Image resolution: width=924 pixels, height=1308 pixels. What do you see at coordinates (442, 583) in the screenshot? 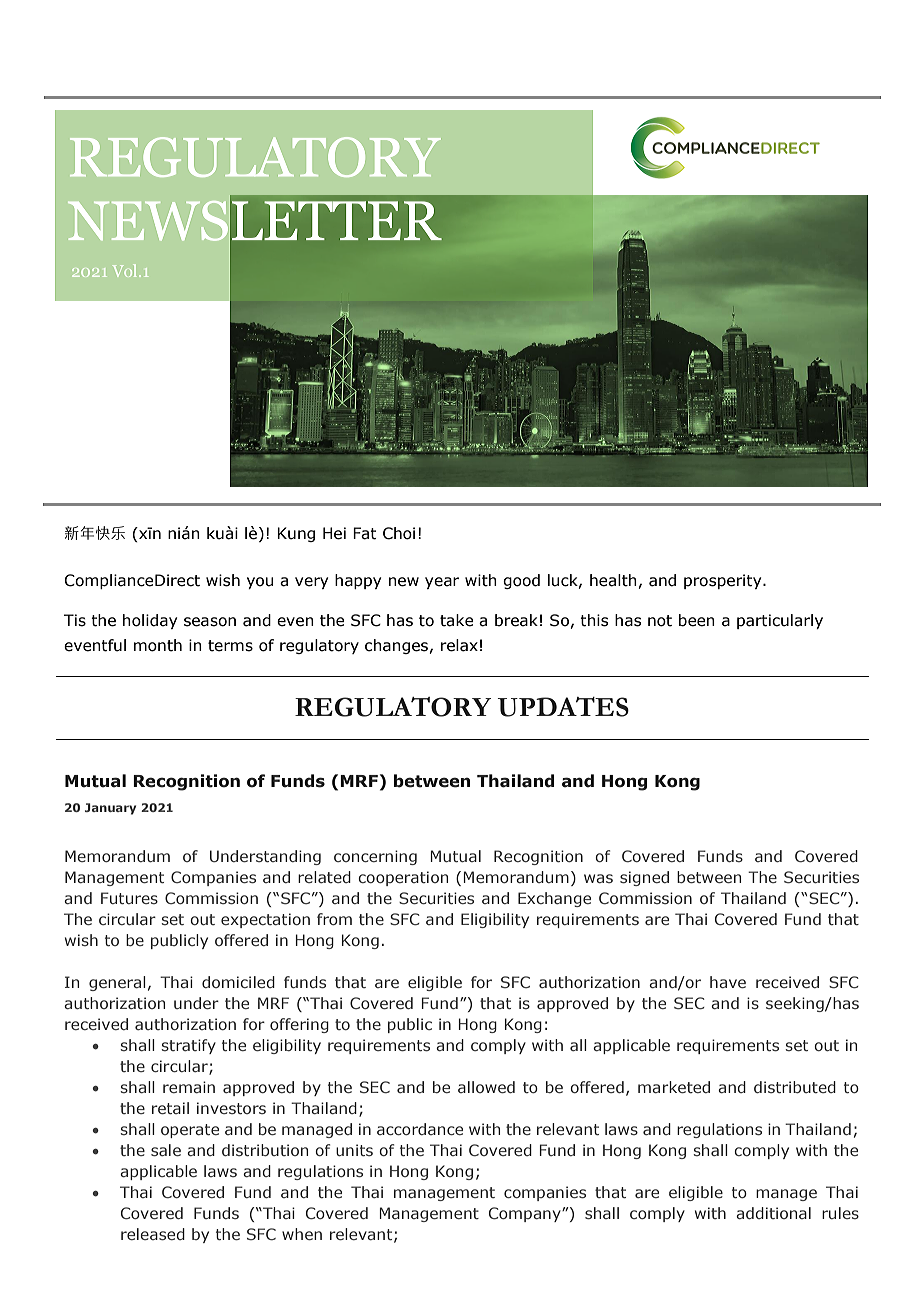
I see `year` at bounding box center [442, 583].
